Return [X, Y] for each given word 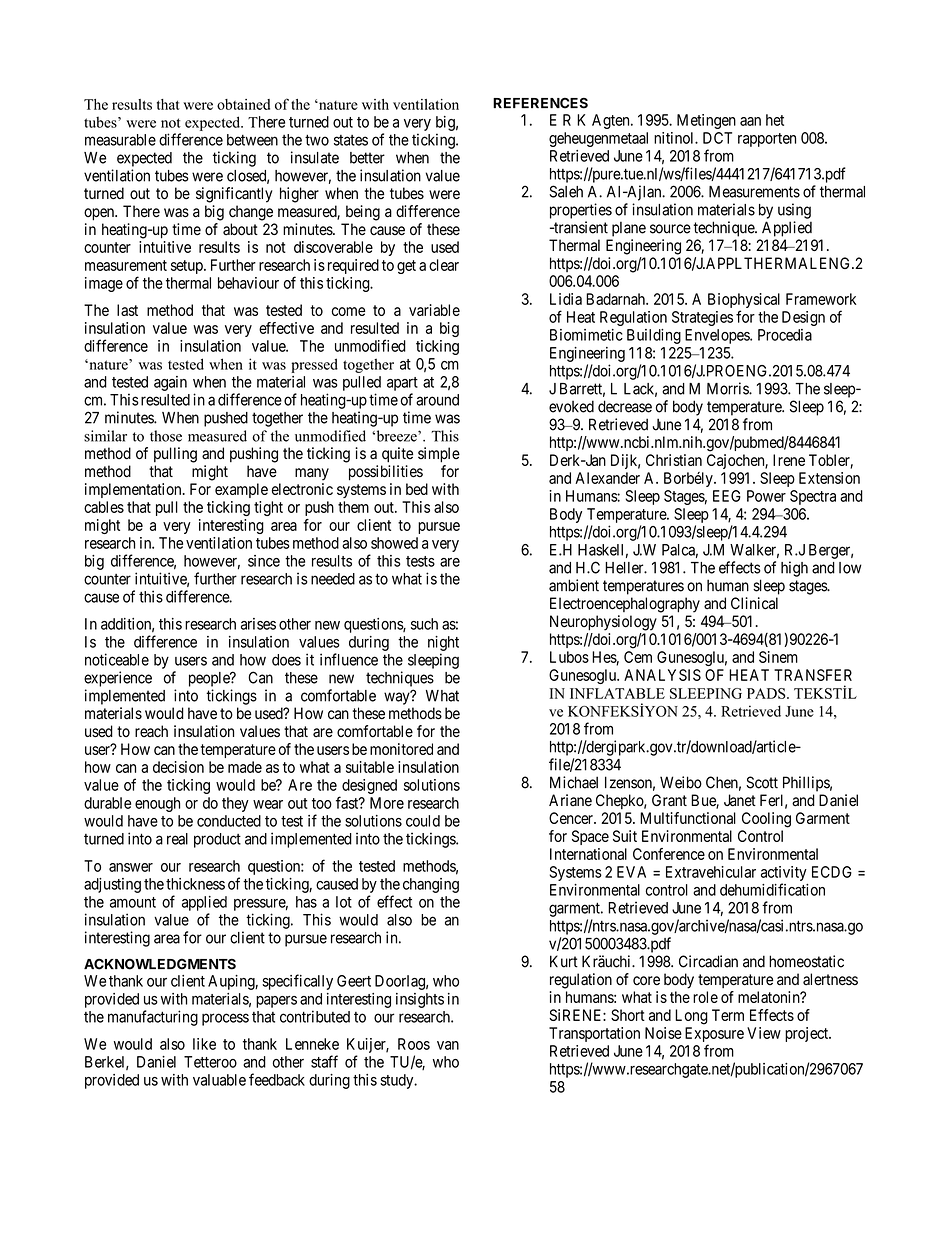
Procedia [785, 335]
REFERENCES [540, 103]
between [252, 140]
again [170, 383]
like [204, 1044]
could [423, 821]
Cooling [766, 820]
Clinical [754, 603]
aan [750, 121]
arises [258, 624]
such [424, 624]
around [437, 400]
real [177, 839]
